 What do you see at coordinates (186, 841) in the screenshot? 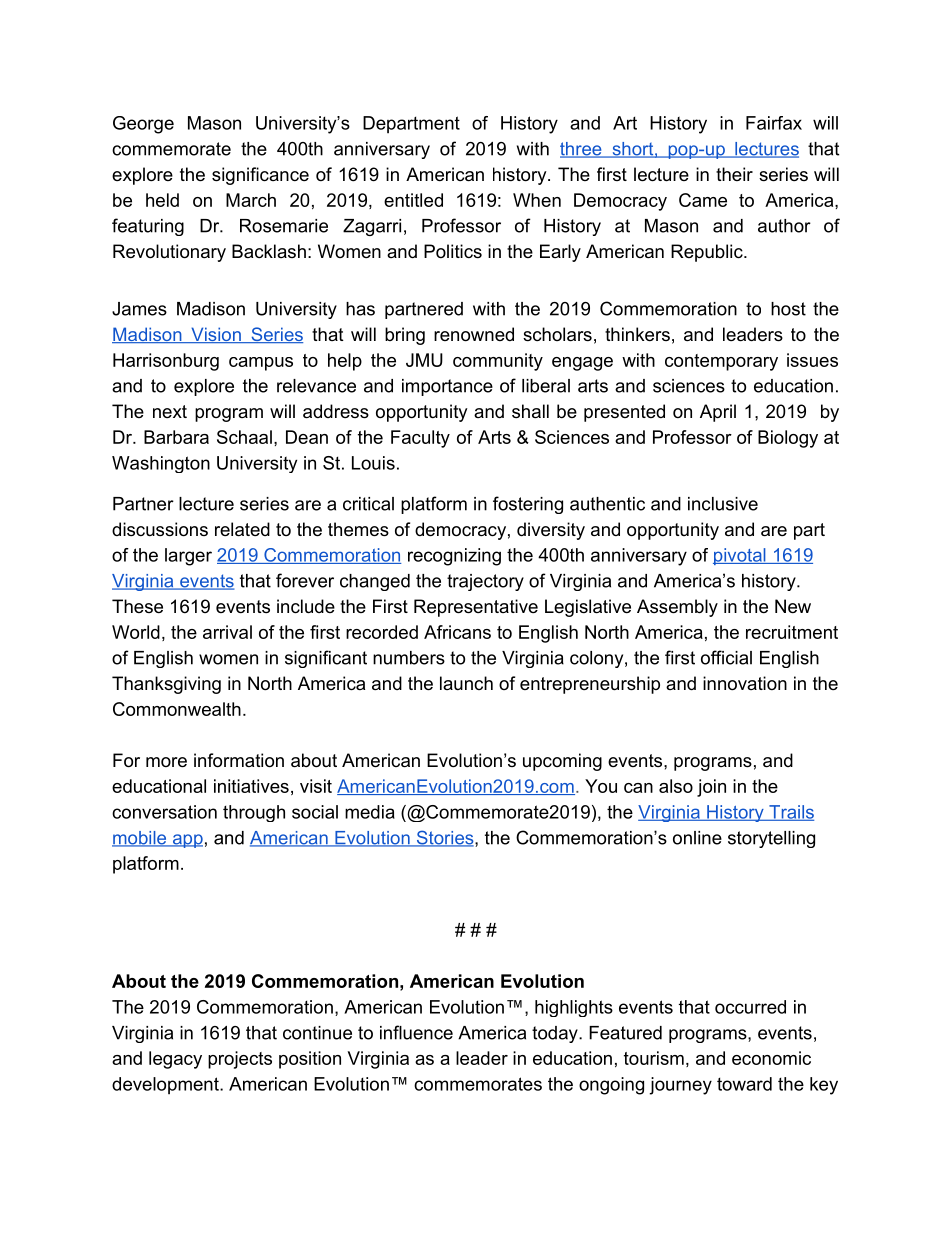
I see `app` at bounding box center [186, 841].
